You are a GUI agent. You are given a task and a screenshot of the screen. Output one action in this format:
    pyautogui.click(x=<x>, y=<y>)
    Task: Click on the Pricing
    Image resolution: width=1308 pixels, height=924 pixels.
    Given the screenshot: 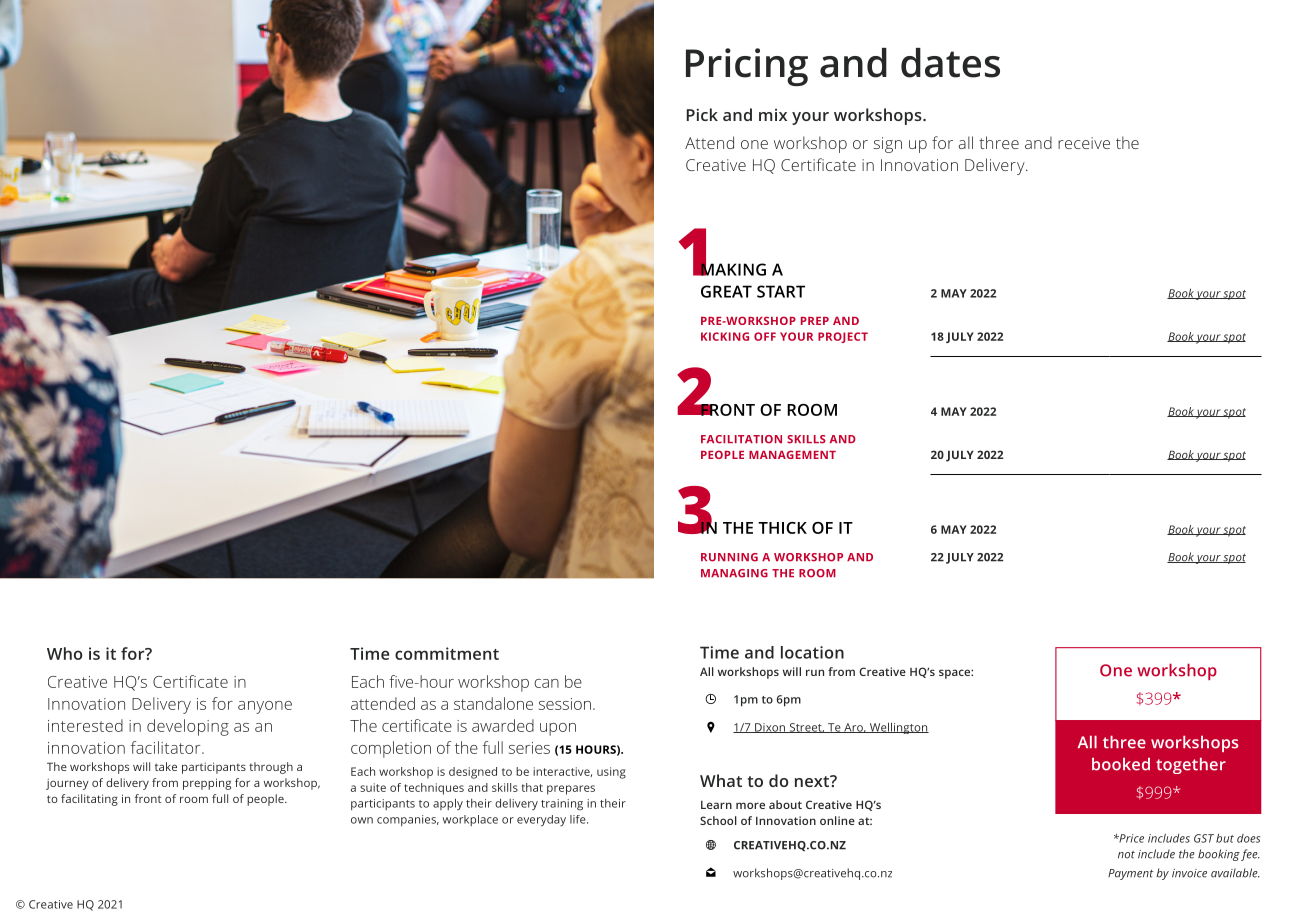 What is the action you would take?
    pyautogui.click(x=747, y=67)
